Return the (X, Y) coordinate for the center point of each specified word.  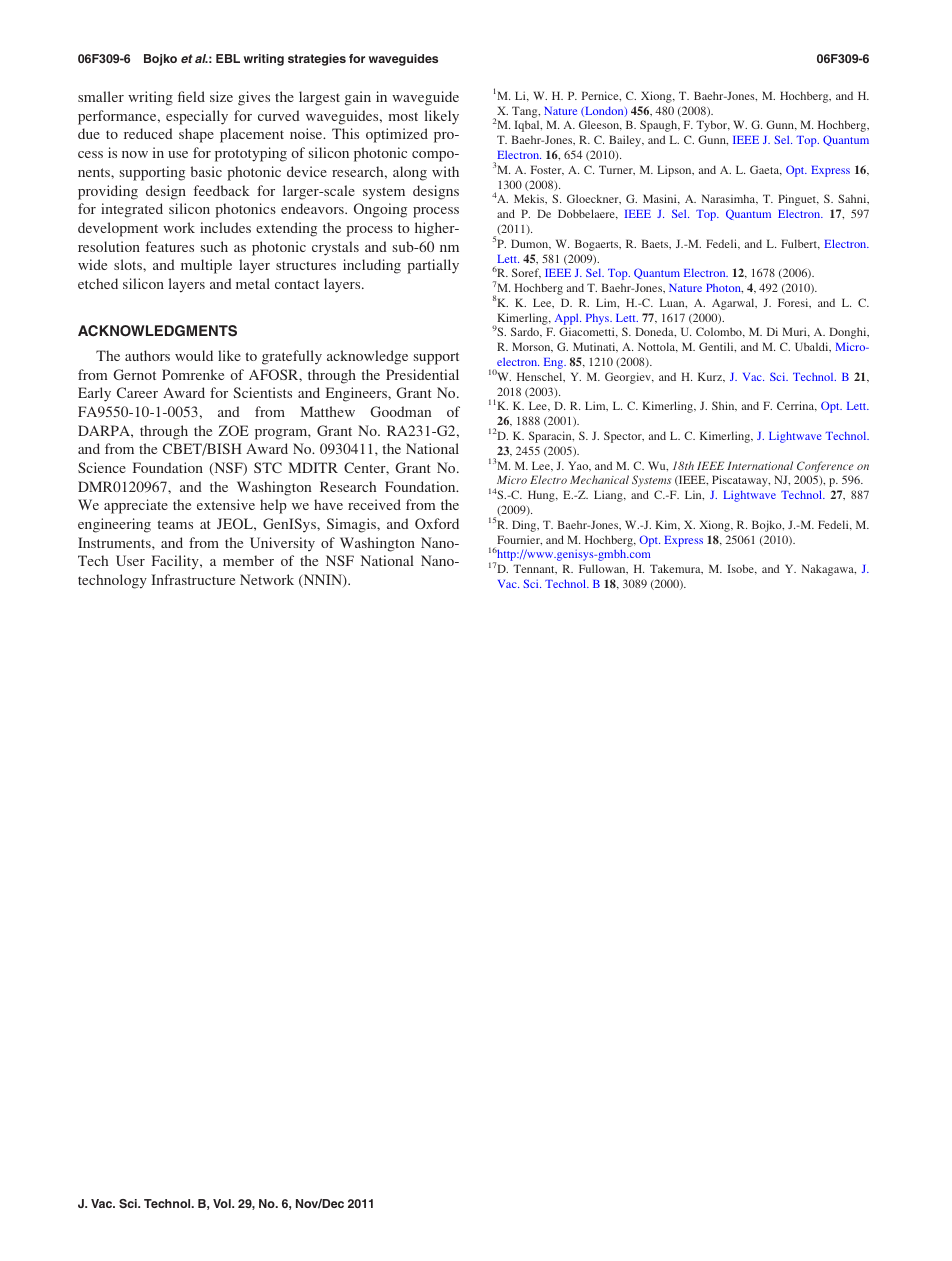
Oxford (437, 523)
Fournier (519, 540)
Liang (609, 496)
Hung (542, 496)
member (248, 560)
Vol (223, 1203)
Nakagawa (829, 570)
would (194, 355)
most (403, 116)
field (191, 96)
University (282, 544)
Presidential (422, 374)
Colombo (720, 332)
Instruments (115, 542)
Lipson (675, 171)
